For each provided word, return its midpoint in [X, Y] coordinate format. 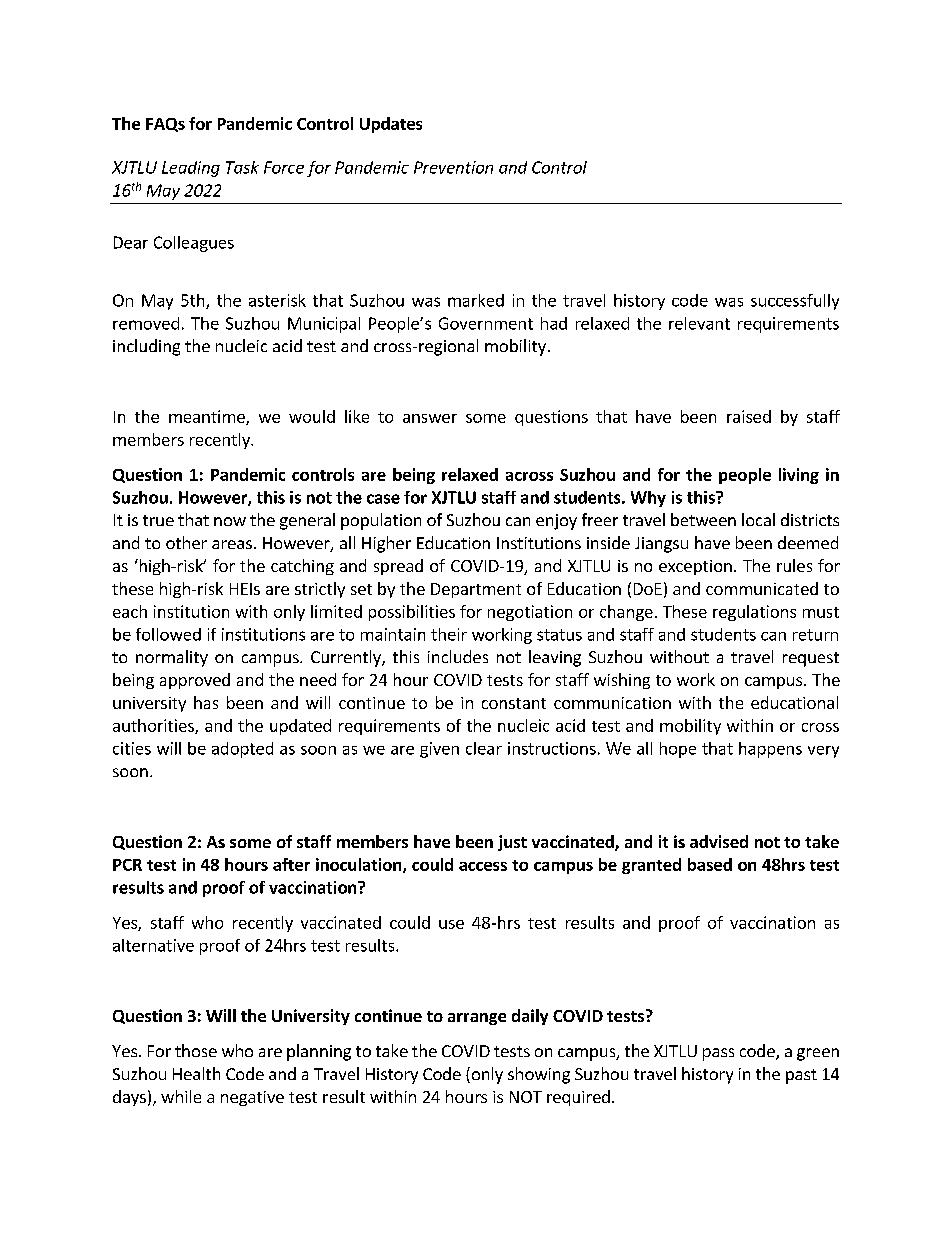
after [291, 864]
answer [430, 418]
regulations [754, 613]
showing [539, 1075]
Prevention [453, 167]
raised [749, 416]
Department [476, 590]
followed [168, 634]
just [512, 843]
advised [719, 841]
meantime [208, 417]
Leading [191, 169]
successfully [795, 302]
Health [196, 1073]
